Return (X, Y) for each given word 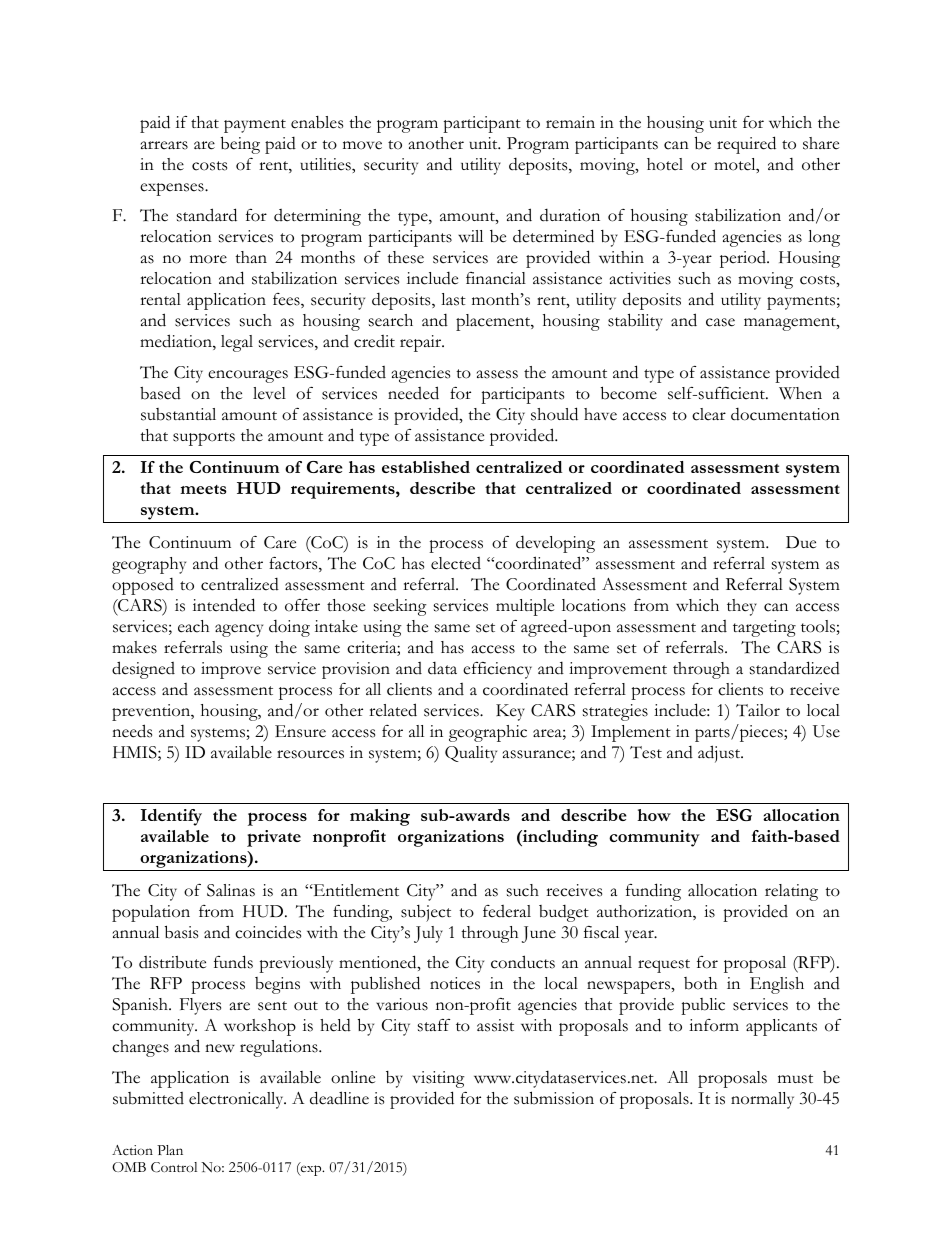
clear (709, 414)
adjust (720, 754)
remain (570, 122)
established (426, 467)
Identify (171, 817)
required (746, 145)
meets (203, 489)
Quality (471, 754)
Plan (170, 1150)
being (240, 145)
